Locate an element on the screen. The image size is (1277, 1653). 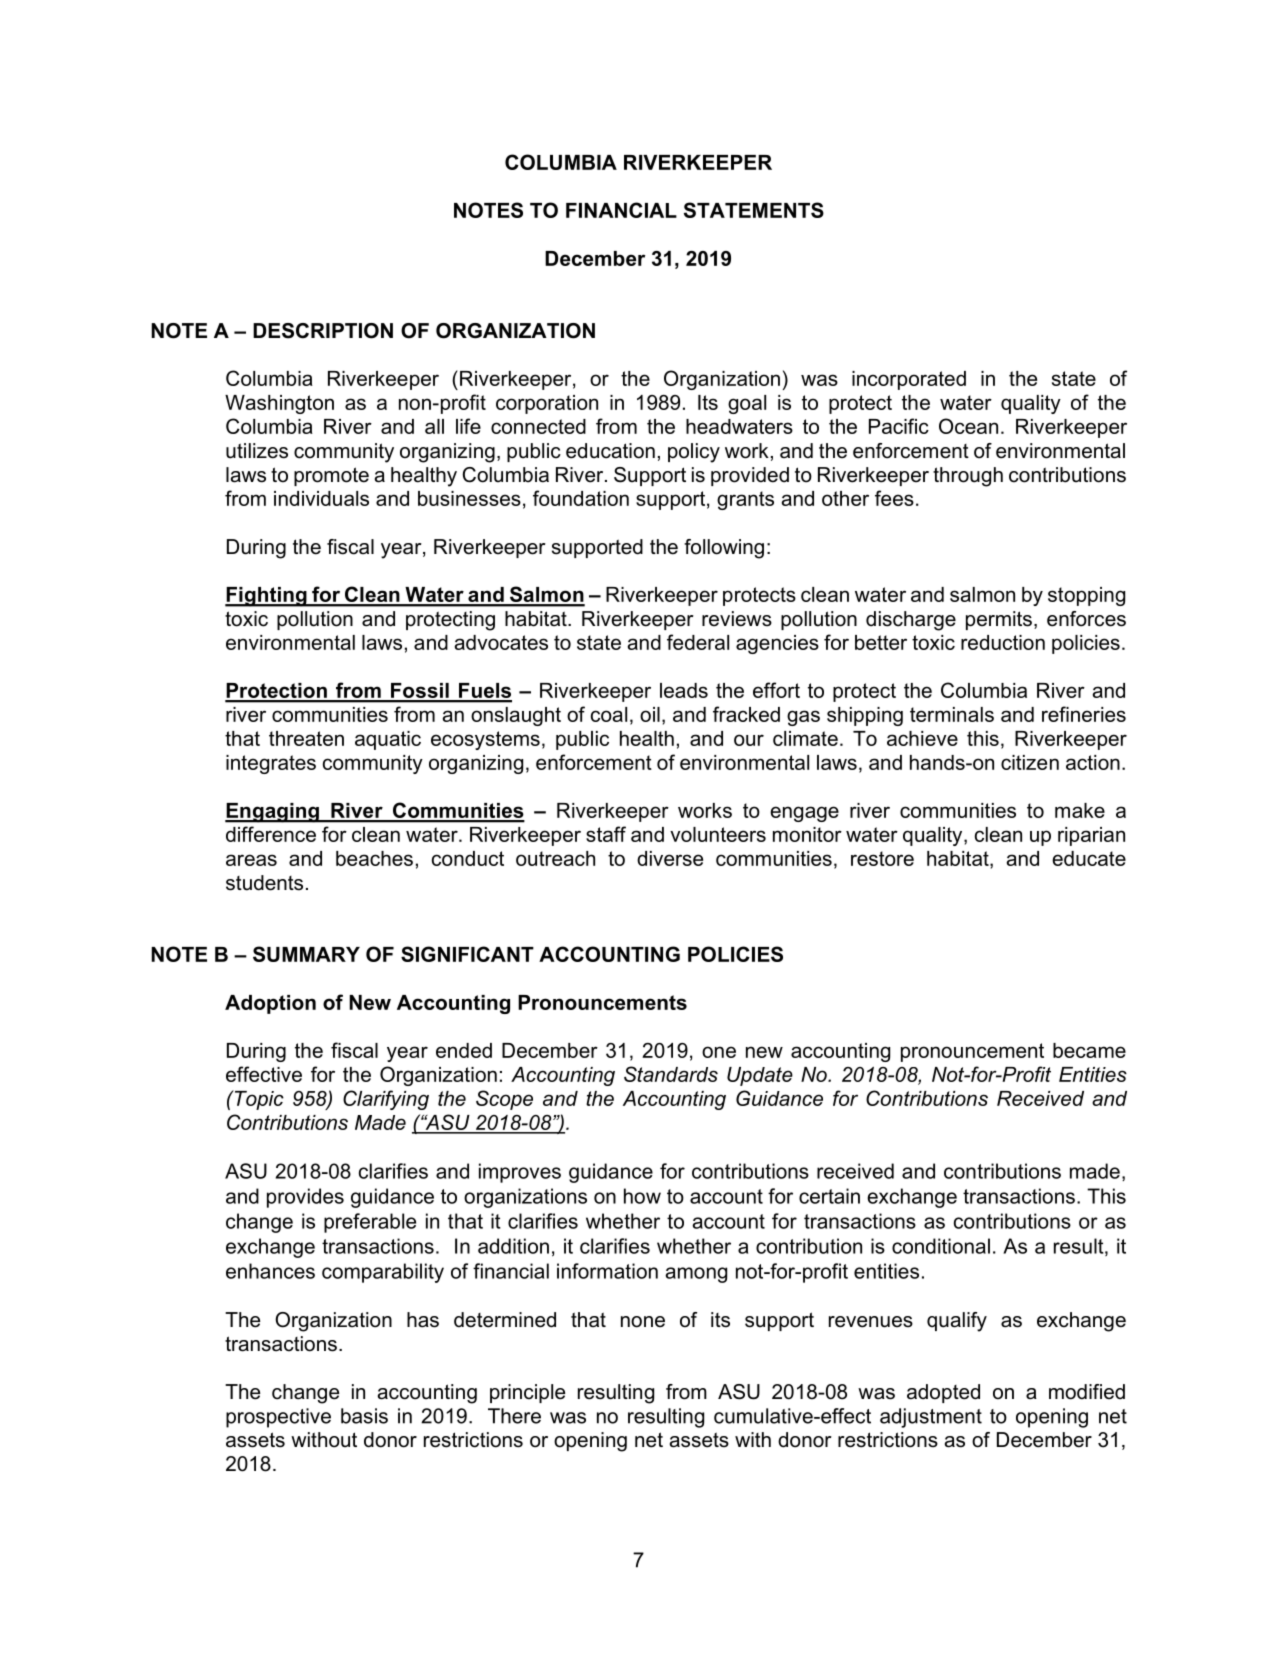
adopted is located at coordinates (943, 1393).
